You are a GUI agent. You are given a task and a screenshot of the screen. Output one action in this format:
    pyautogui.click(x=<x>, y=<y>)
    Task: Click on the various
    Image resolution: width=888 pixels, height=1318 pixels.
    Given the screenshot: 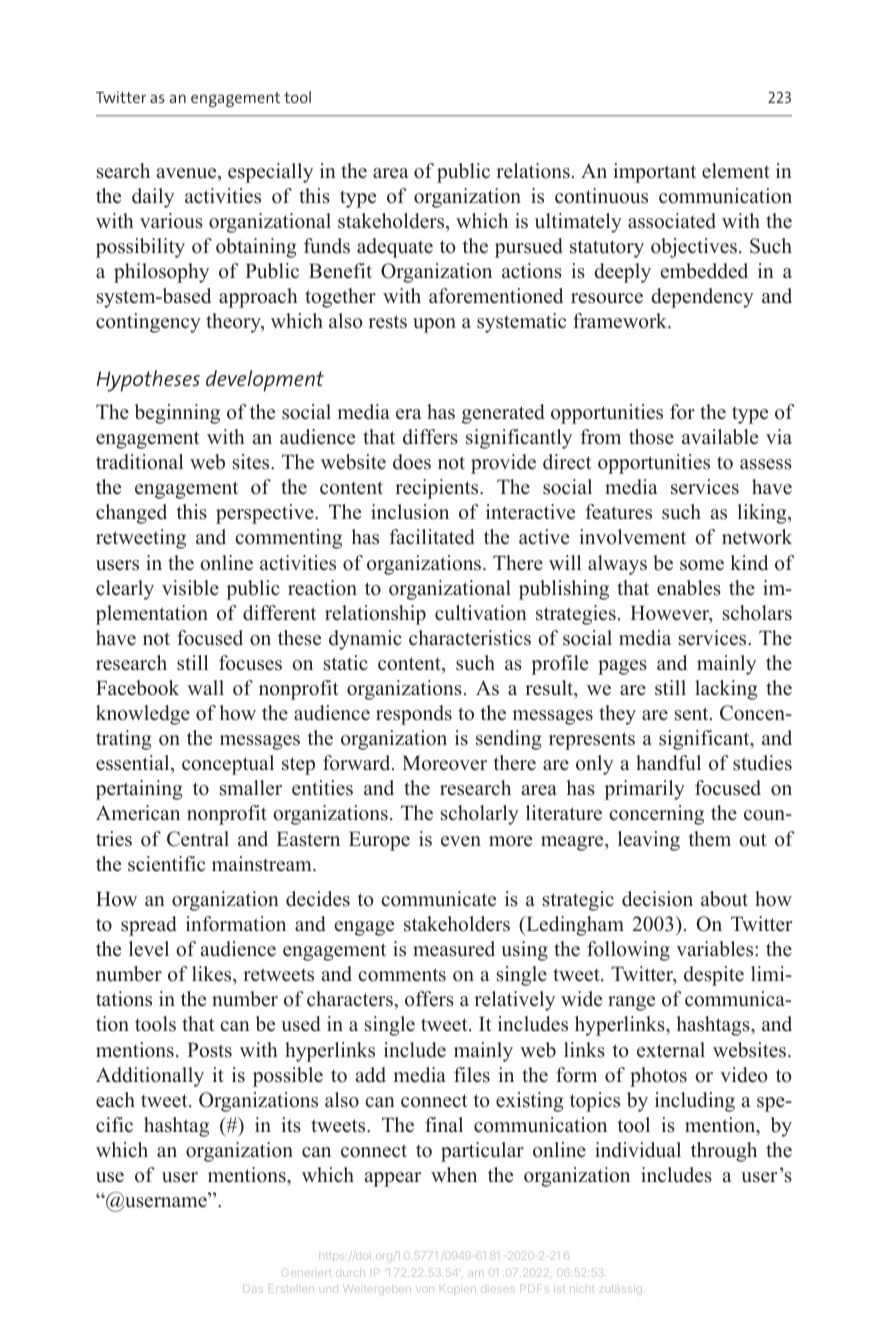 What is the action you would take?
    pyautogui.click(x=171, y=221)
